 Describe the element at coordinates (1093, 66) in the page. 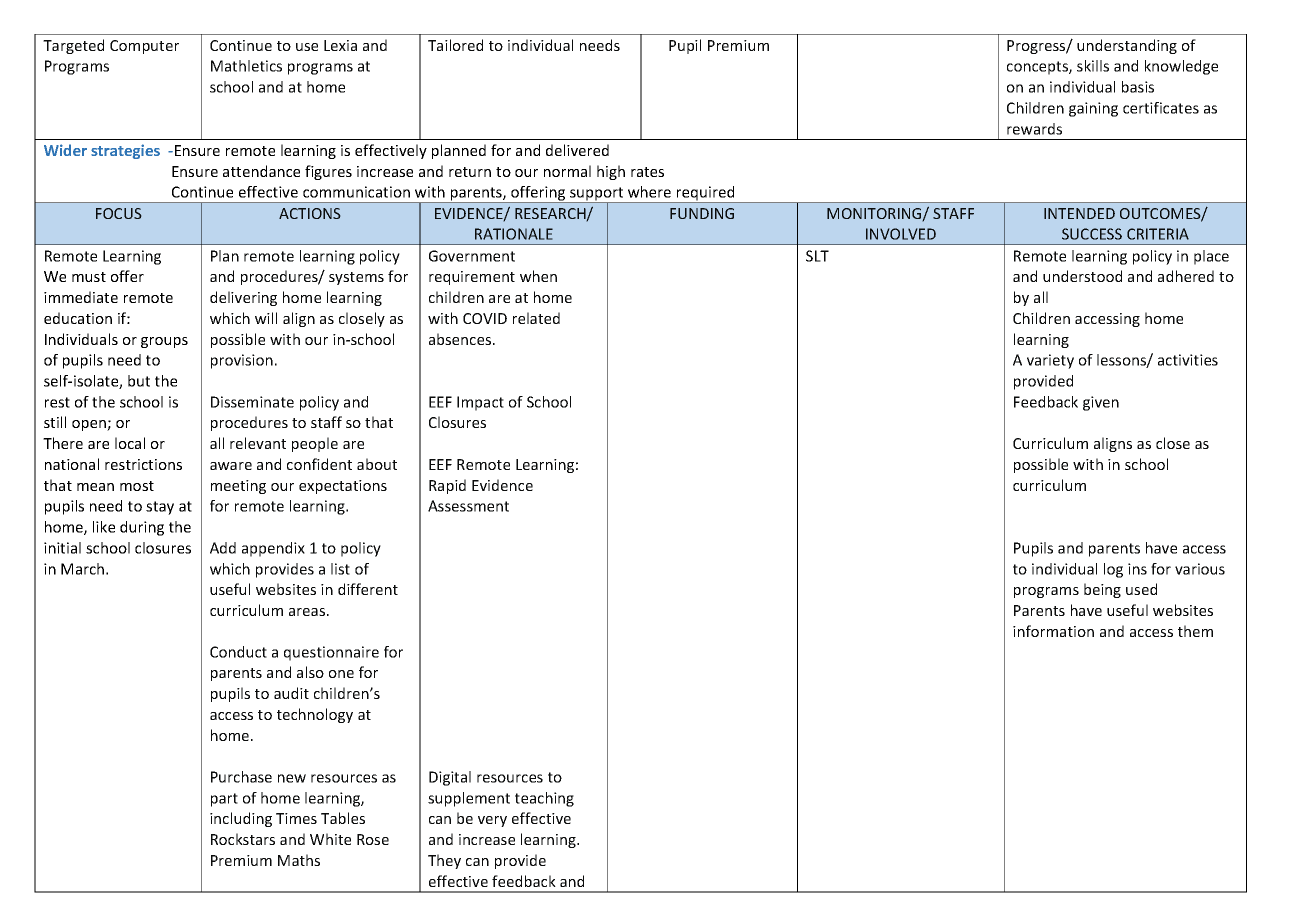

I see `skills` at that location.
